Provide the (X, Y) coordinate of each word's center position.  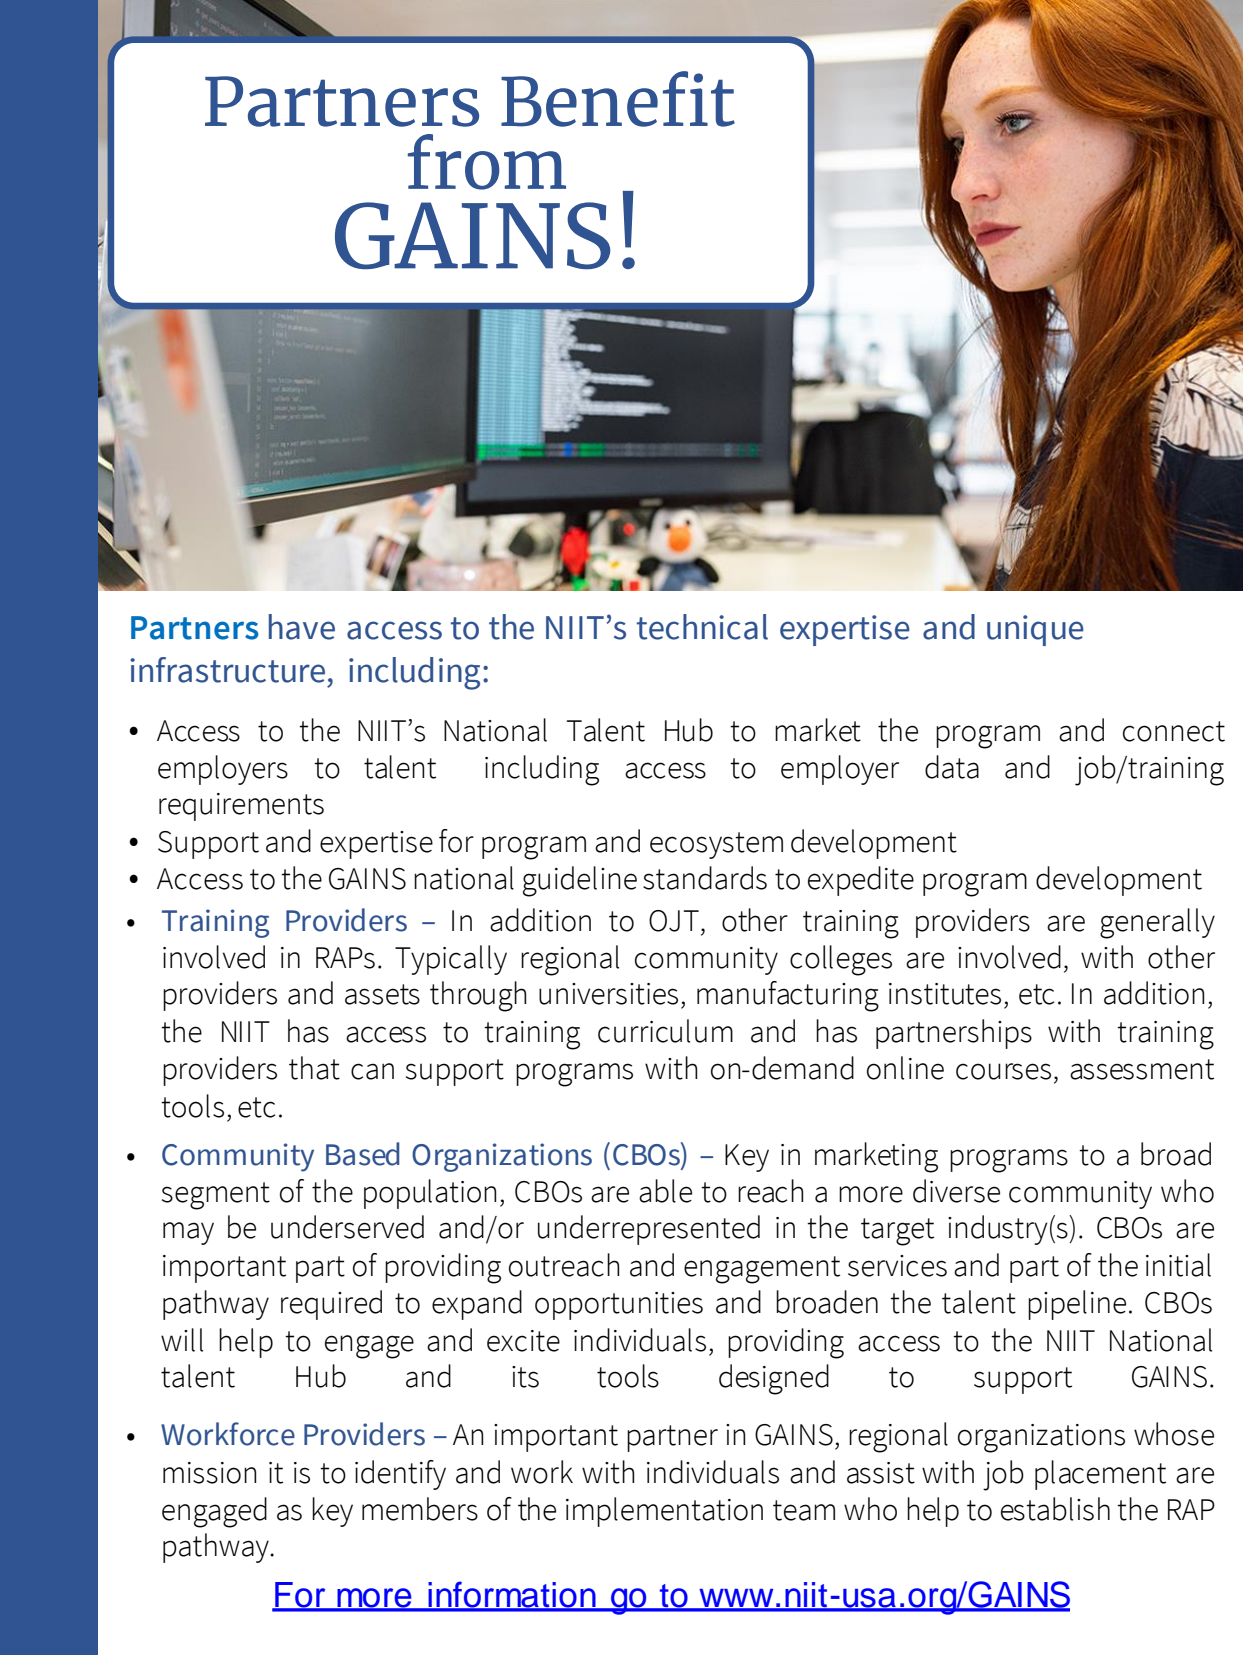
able (665, 1191)
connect (1174, 731)
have (302, 627)
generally (1157, 923)
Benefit (618, 99)
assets (382, 994)
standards (705, 878)
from (487, 162)
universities (608, 994)
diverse (956, 1191)
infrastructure (227, 670)
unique (1035, 630)
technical (702, 627)
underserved (347, 1227)
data (952, 767)
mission (209, 1473)
